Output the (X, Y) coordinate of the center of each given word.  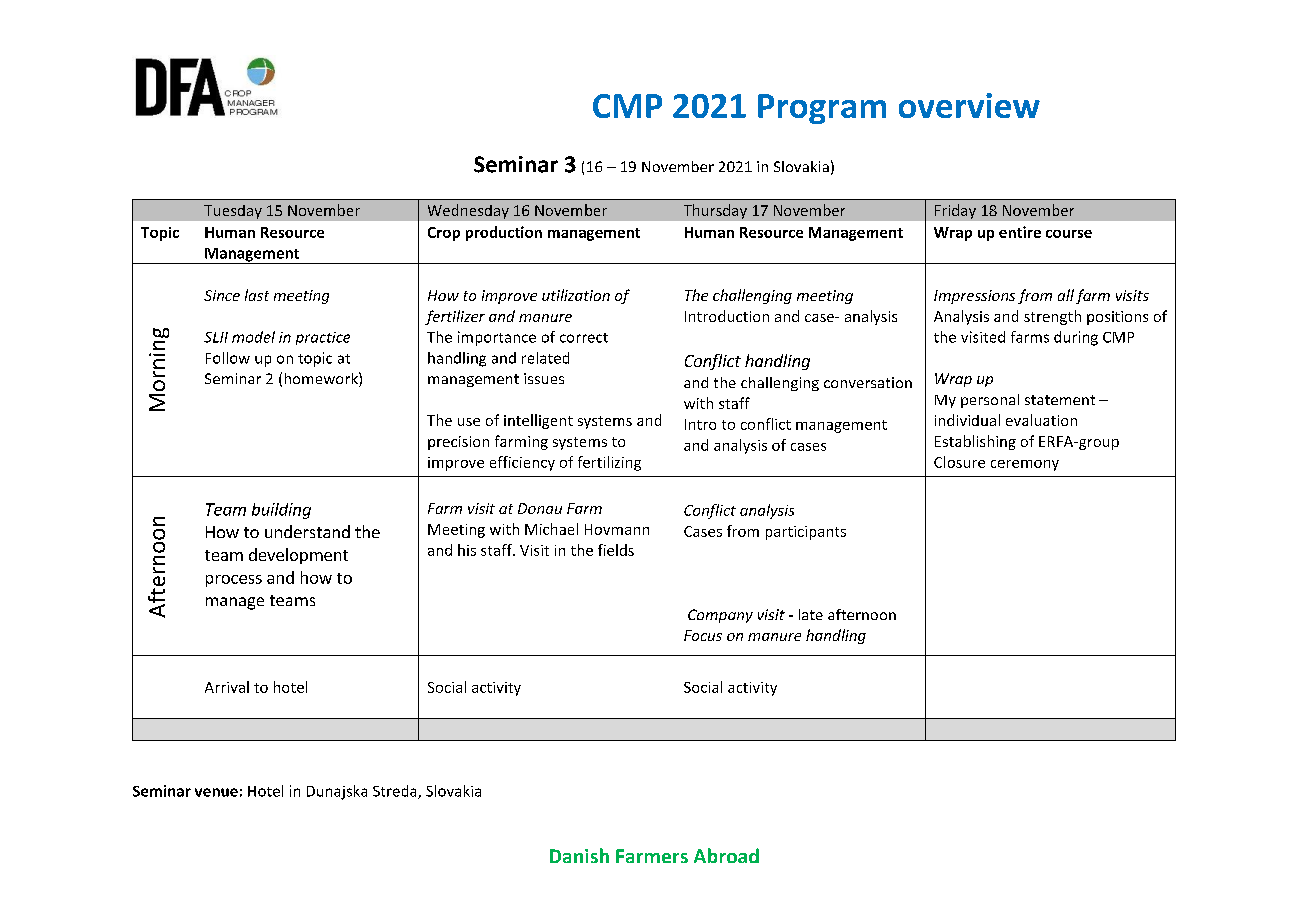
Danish (579, 855)
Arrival (227, 687)
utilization (576, 295)
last (257, 295)
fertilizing (609, 463)
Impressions (974, 297)
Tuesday (233, 212)
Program (822, 109)
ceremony (1025, 465)
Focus (703, 635)
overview (969, 105)
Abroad (726, 855)
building (281, 511)
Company (720, 616)
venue (216, 792)
